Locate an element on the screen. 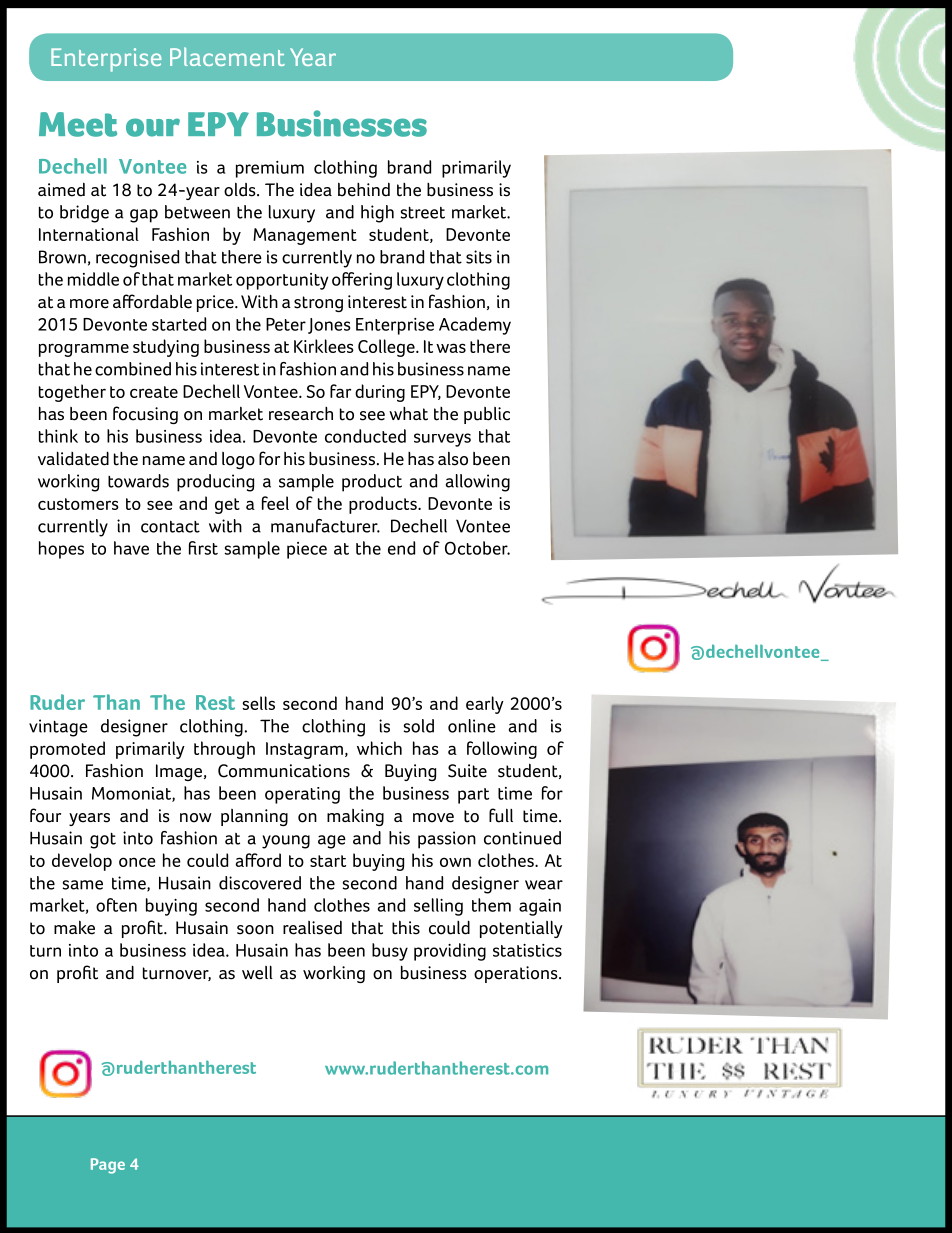  Page is located at coordinates (108, 1166).
